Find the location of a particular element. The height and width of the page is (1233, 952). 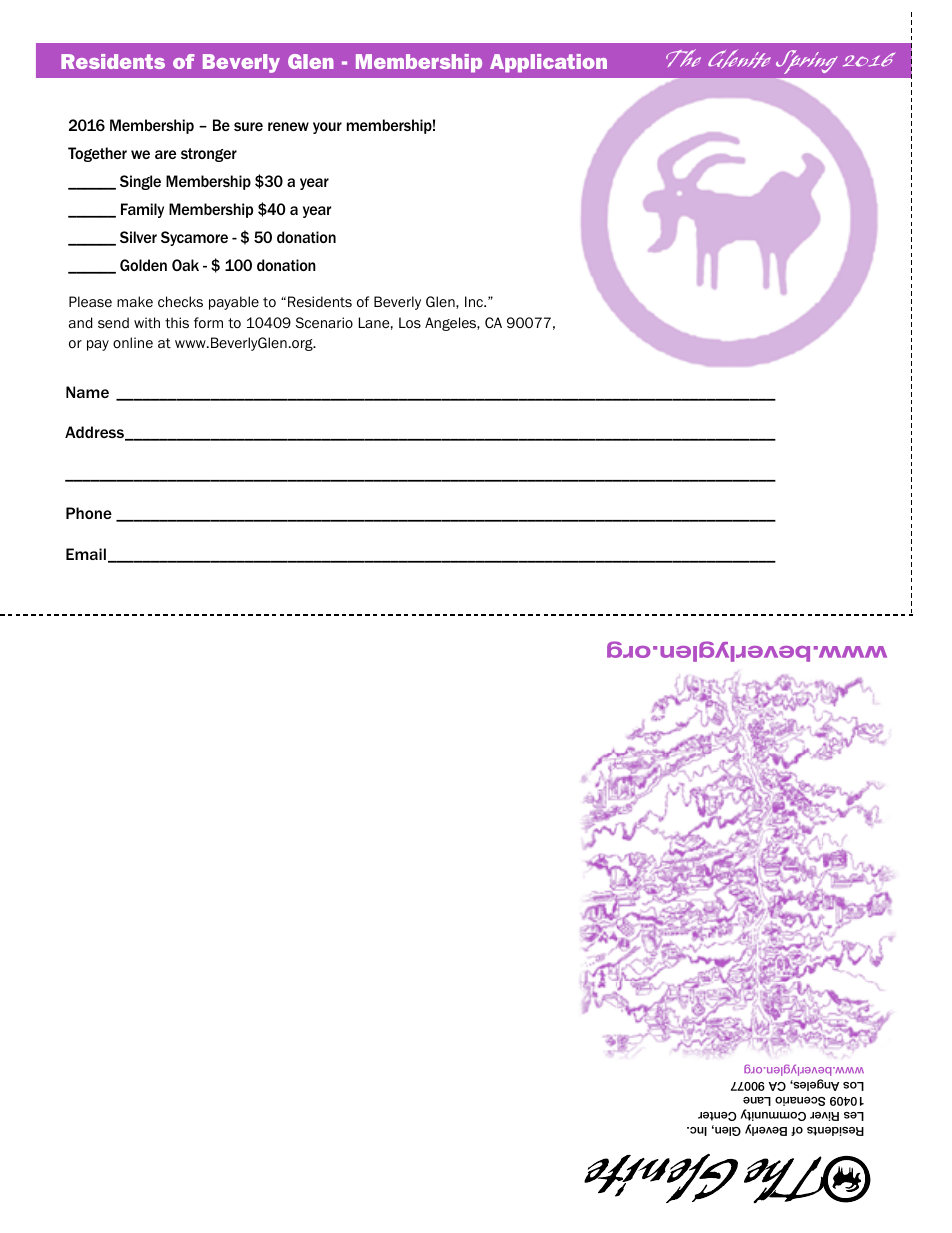

sure is located at coordinates (248, 126).
